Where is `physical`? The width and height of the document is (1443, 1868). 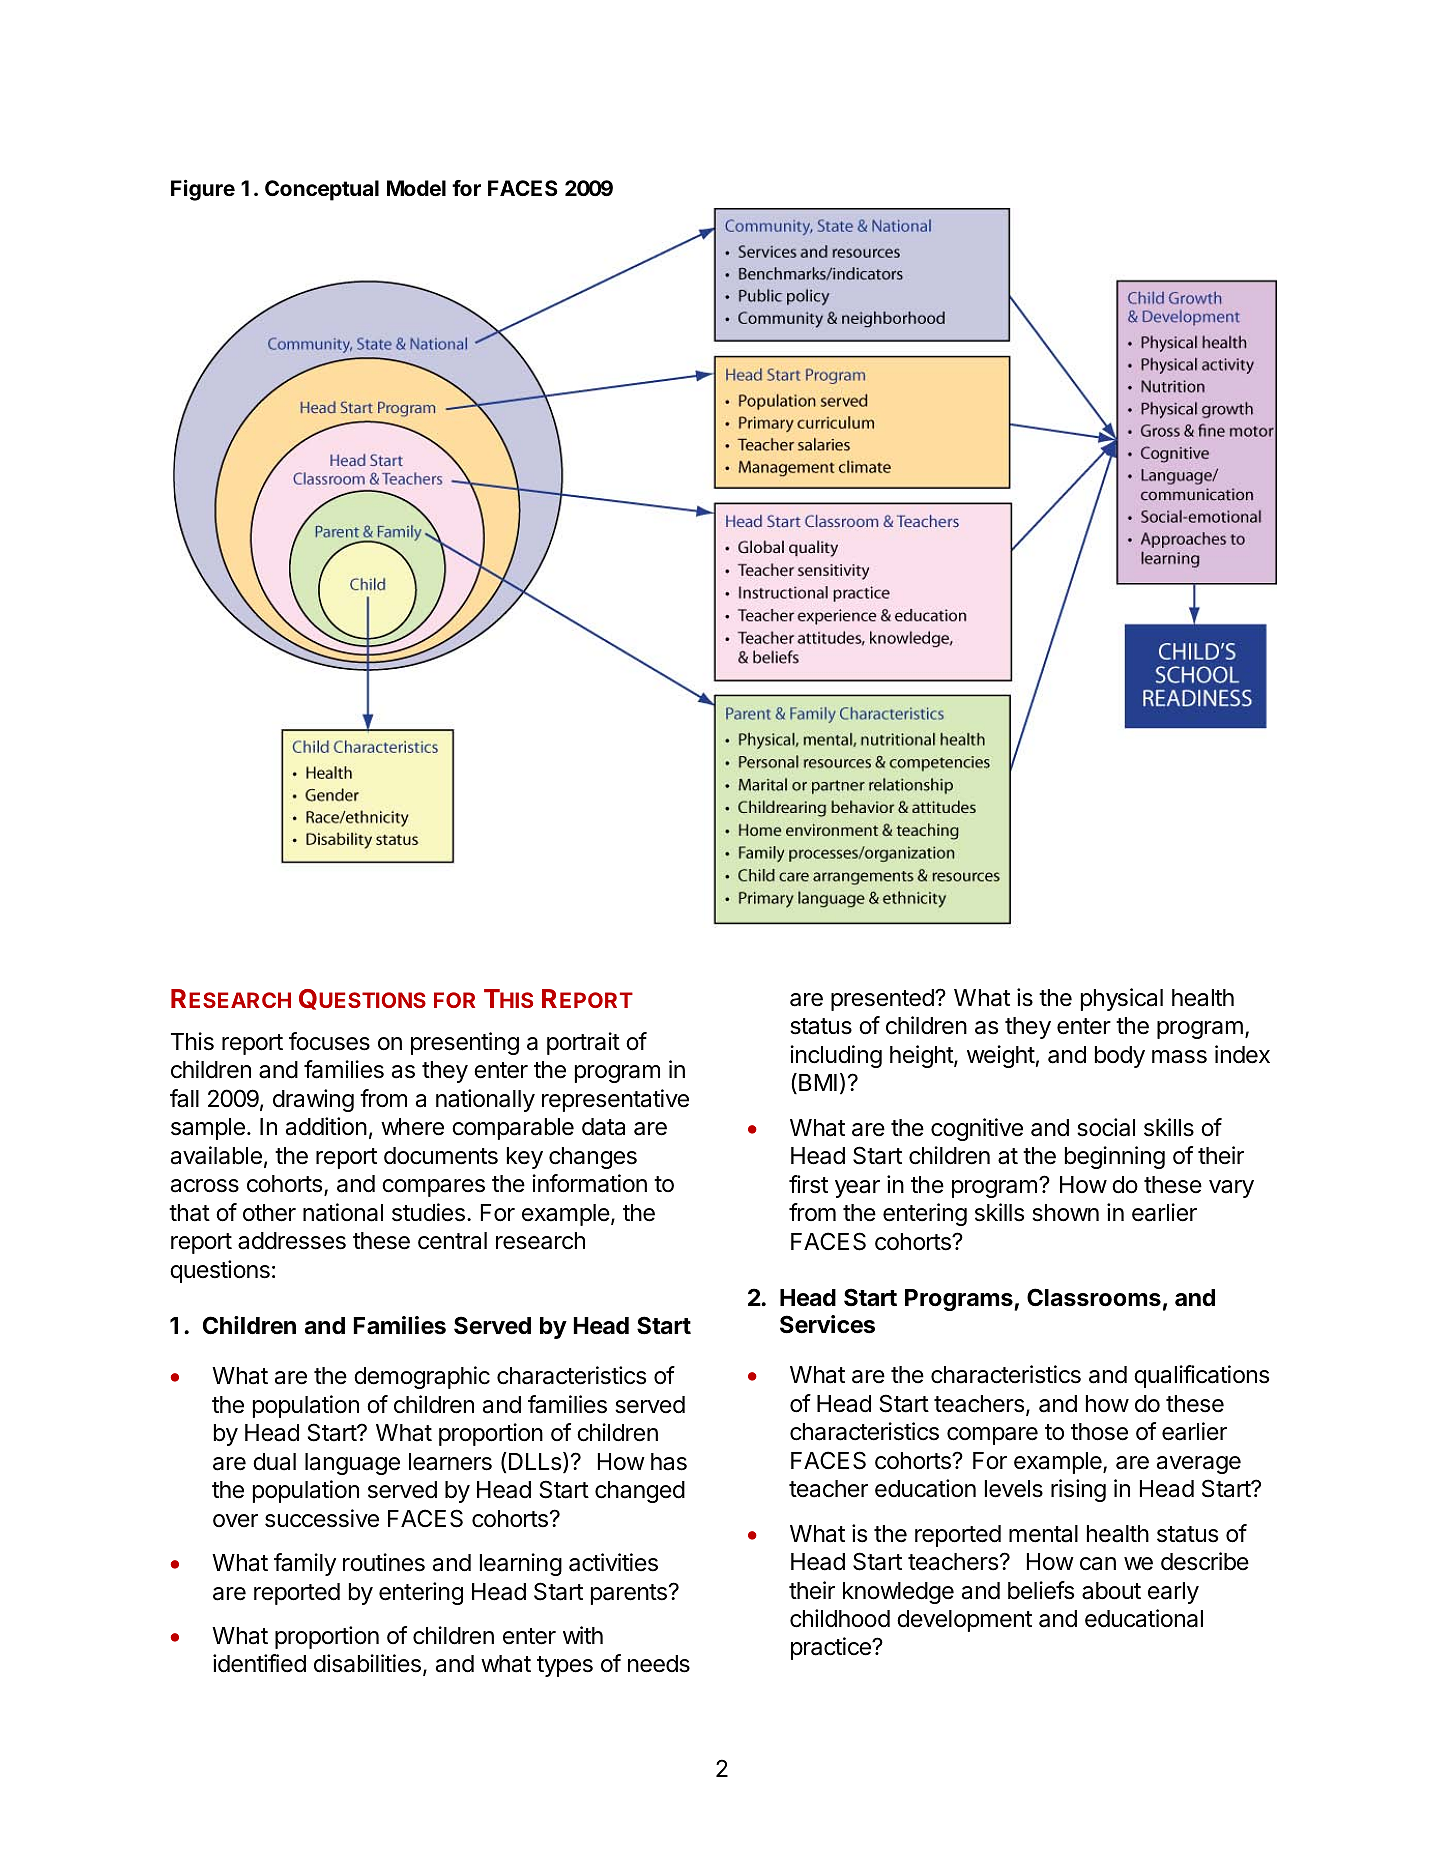
physical is located at coordinates (1122, 999).
